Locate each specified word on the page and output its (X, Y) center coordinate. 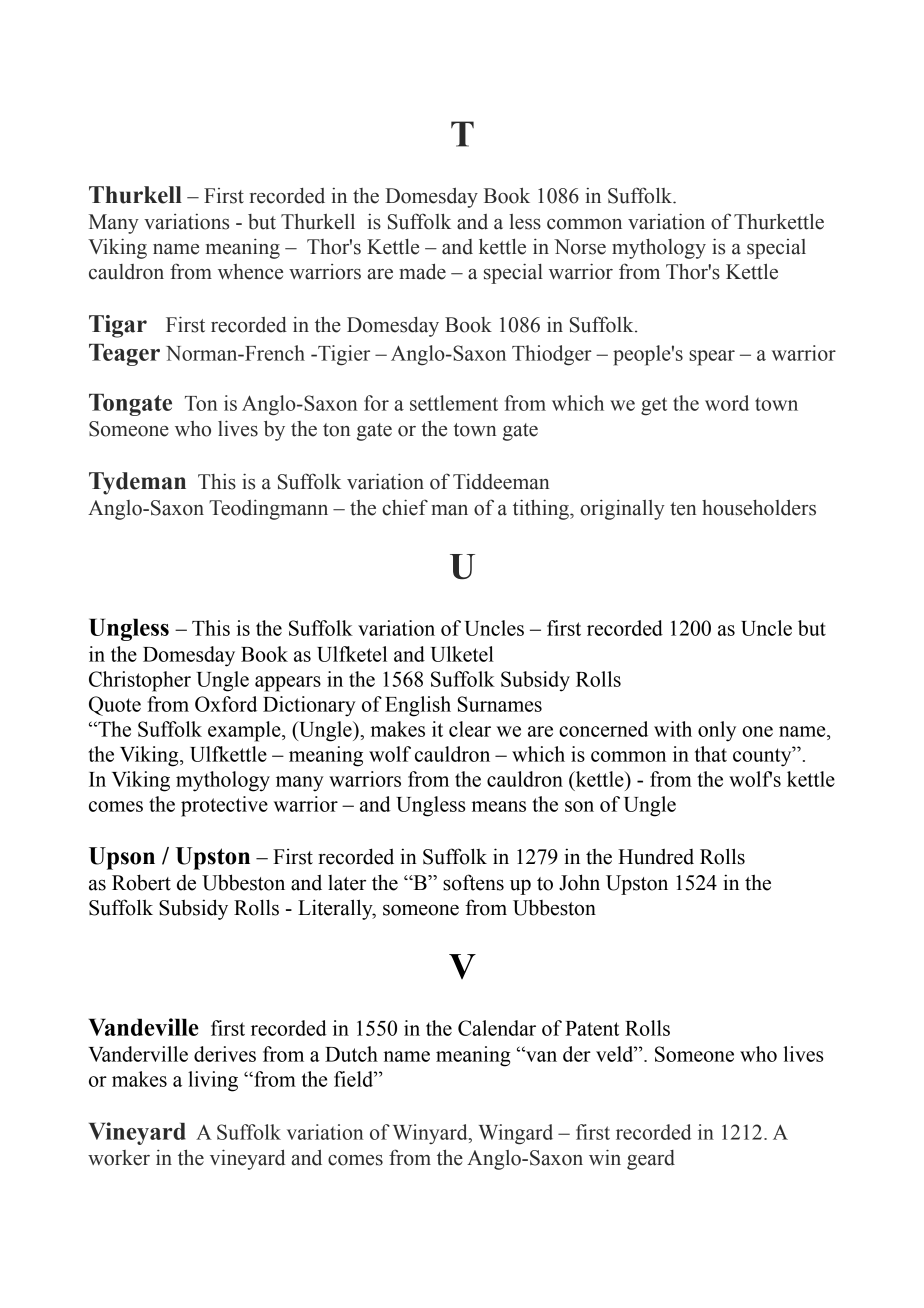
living (213, 1081)
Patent (592, 1028)
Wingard (516, 1134)
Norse (580, 247)
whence (250, 272)
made (422, 271)
